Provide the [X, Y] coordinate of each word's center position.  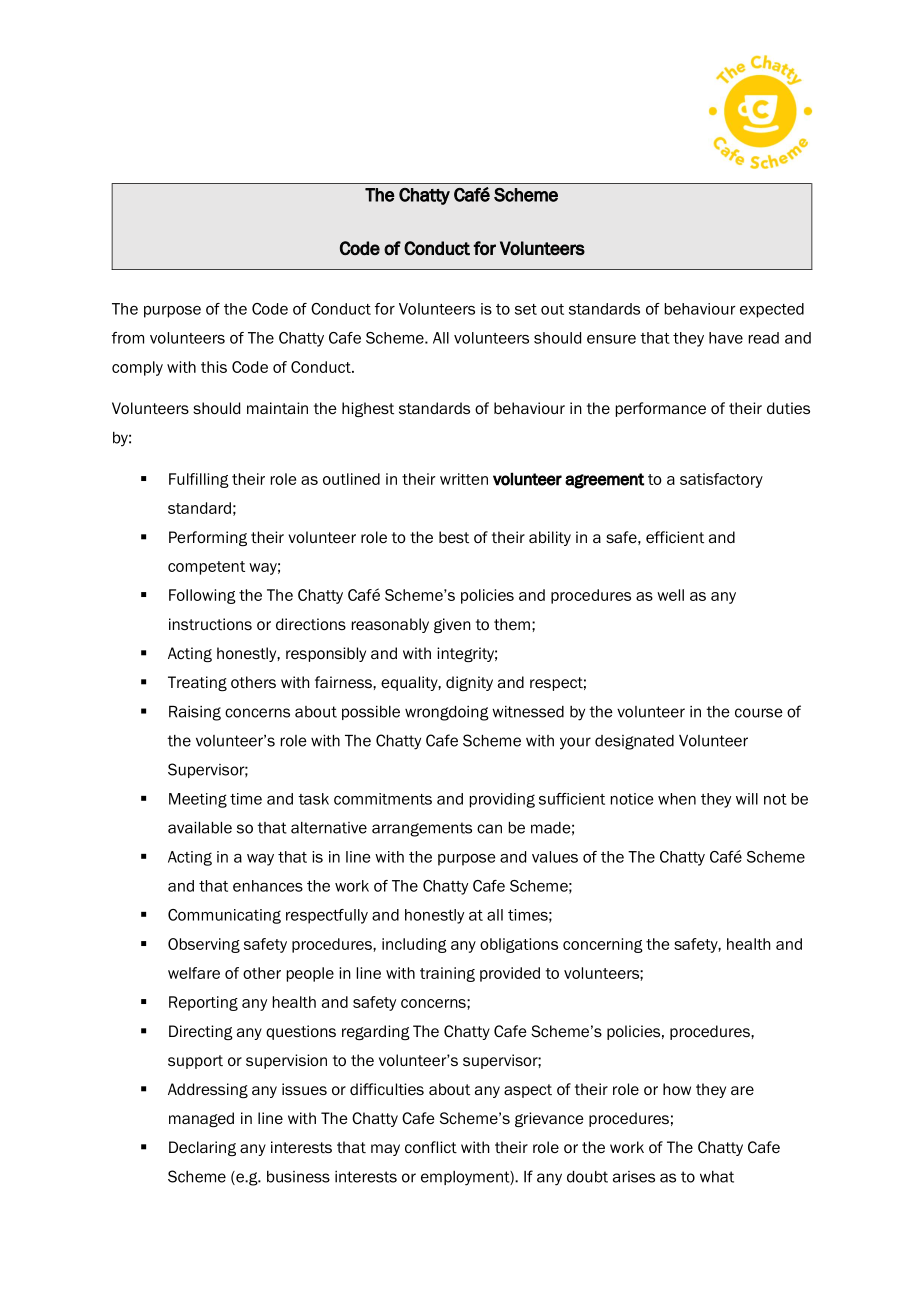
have [726, 338]
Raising [195, 713]
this [214, 367]
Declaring [202, 1148]
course [759, 713]
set [526, 309]
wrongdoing [447, 713]
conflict [431, 1147]
